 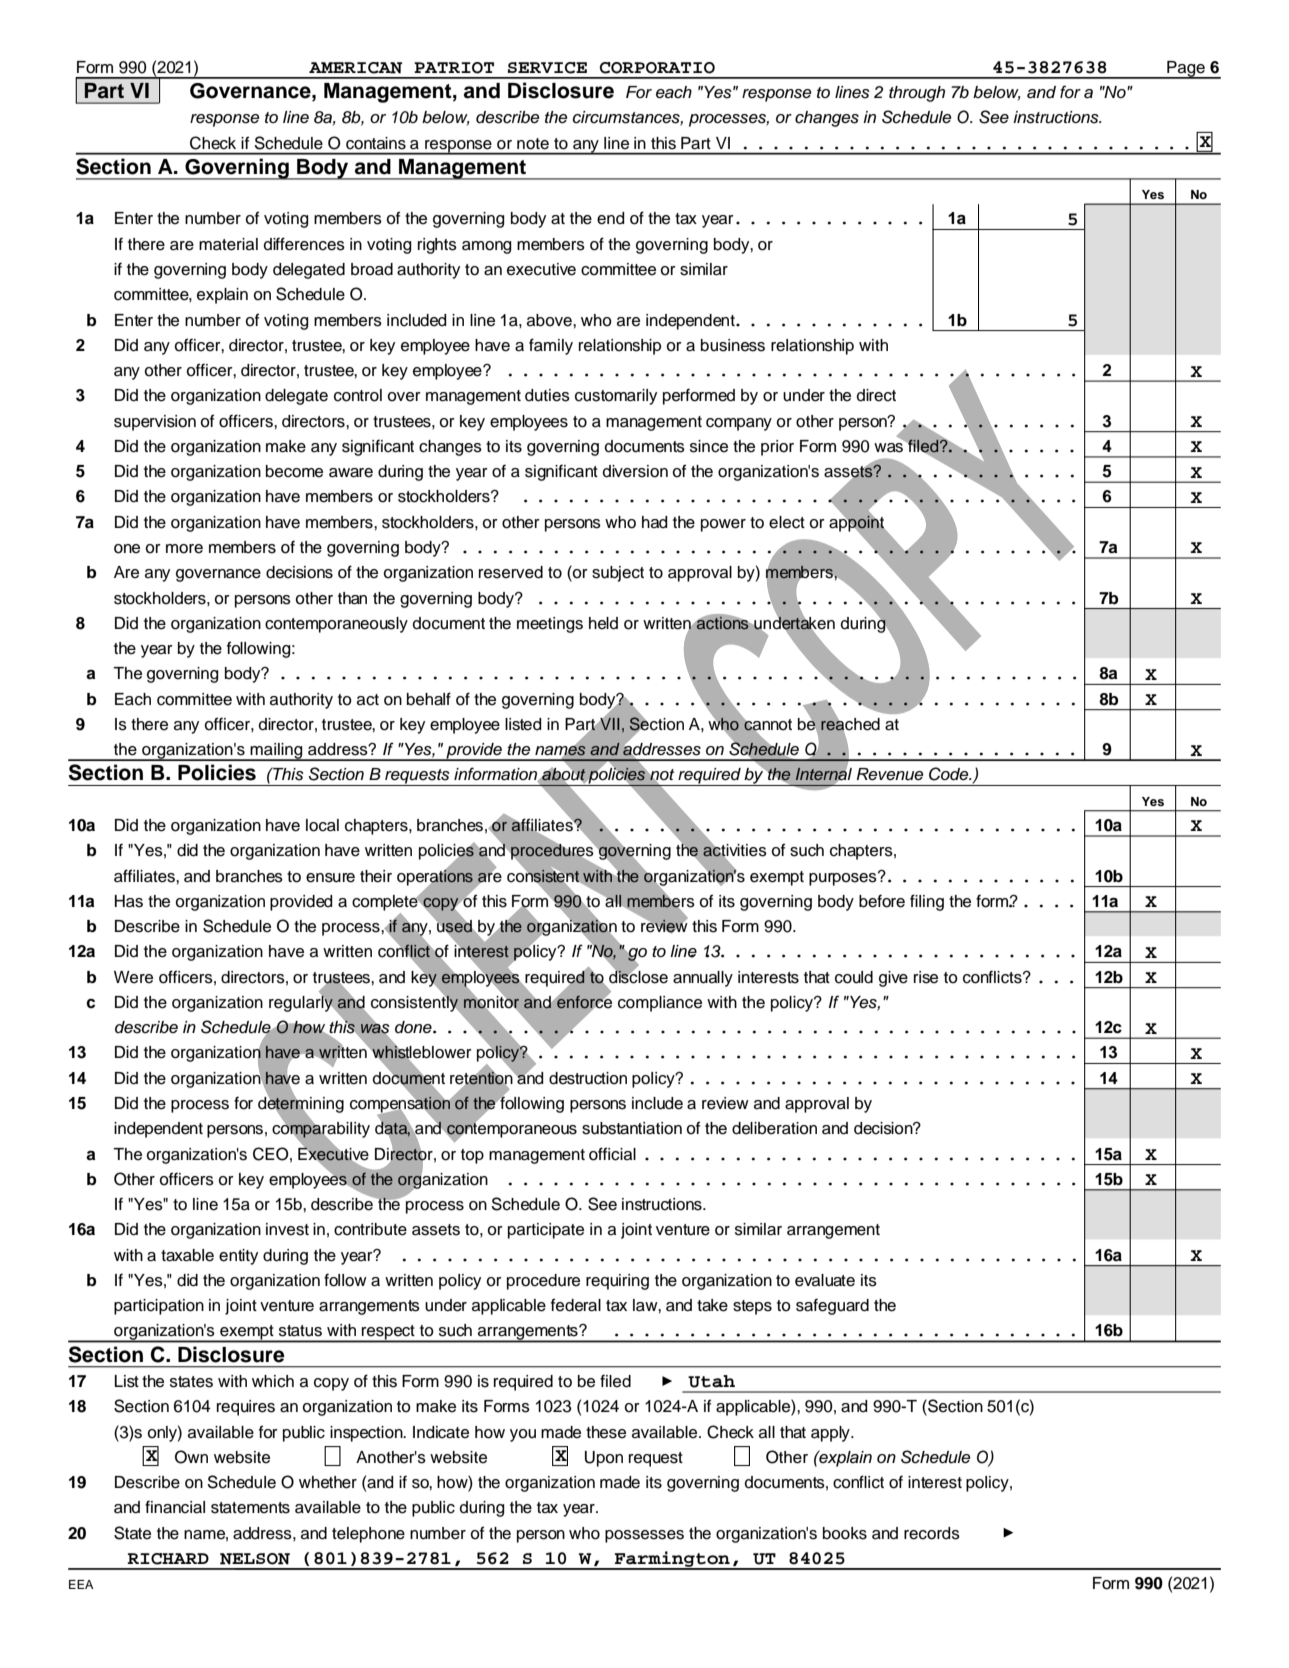 I want to click on NELSON, so click(x=255, y=1559).
